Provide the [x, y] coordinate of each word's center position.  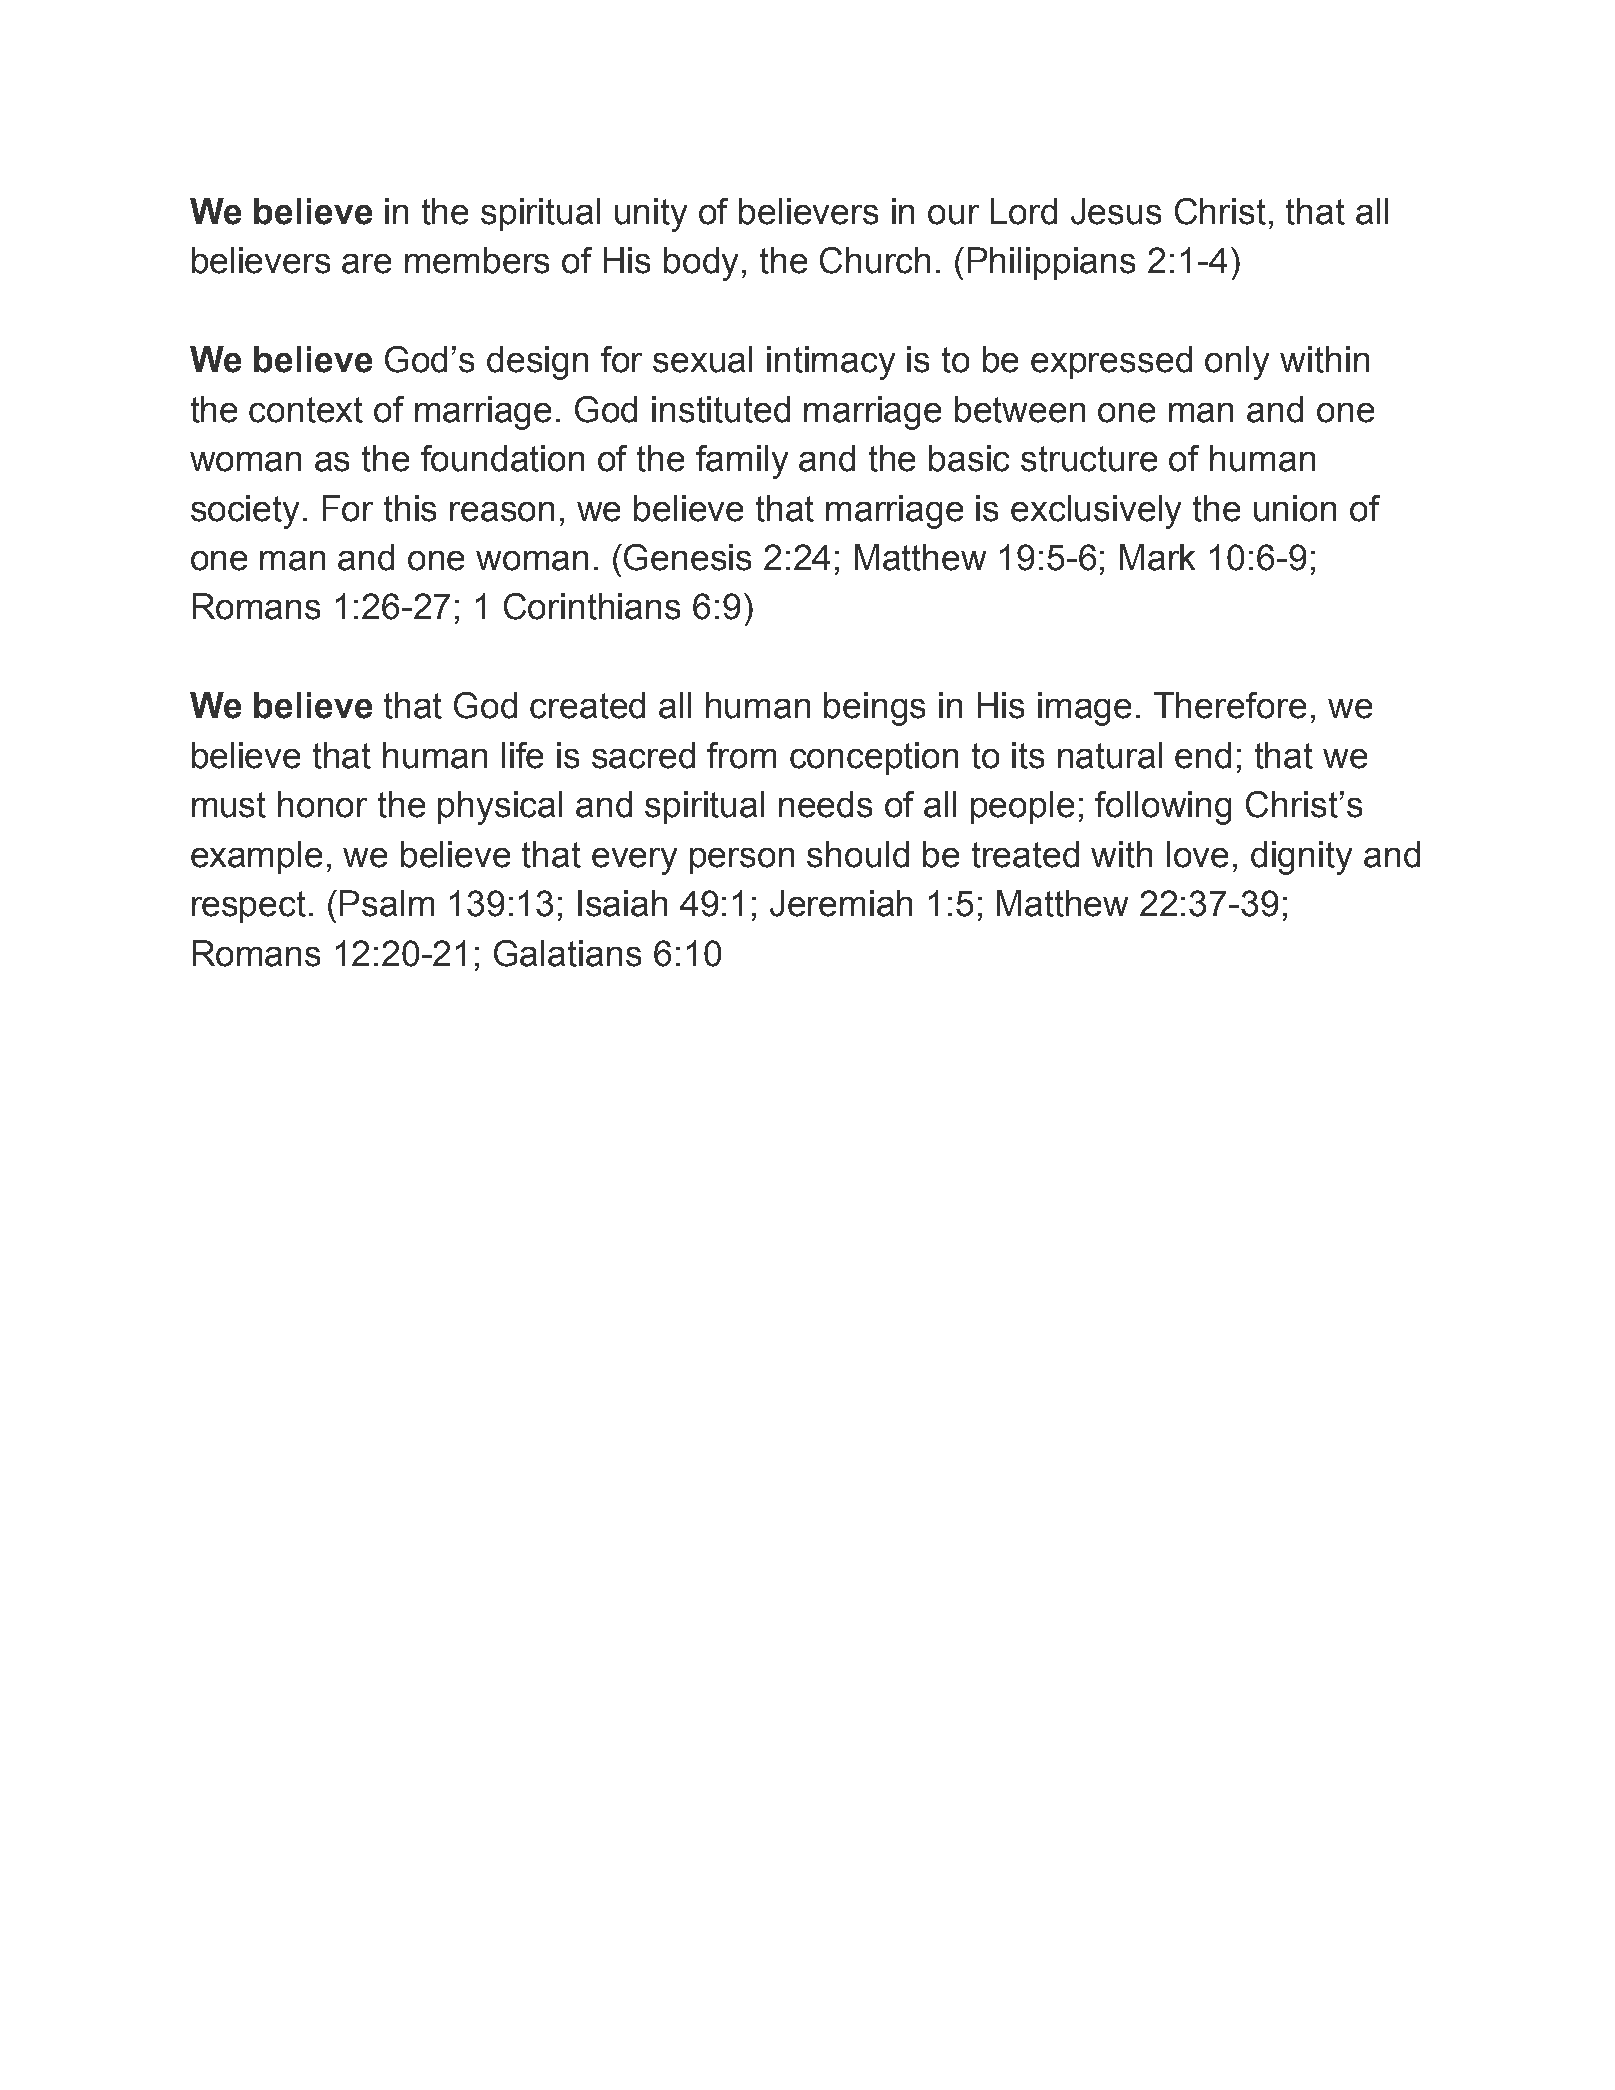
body [701, 264]
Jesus [1116, 211]
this [410, 508]
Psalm [387, 903]
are [366, 264]
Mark [1157, 557]
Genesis [687, 557]
